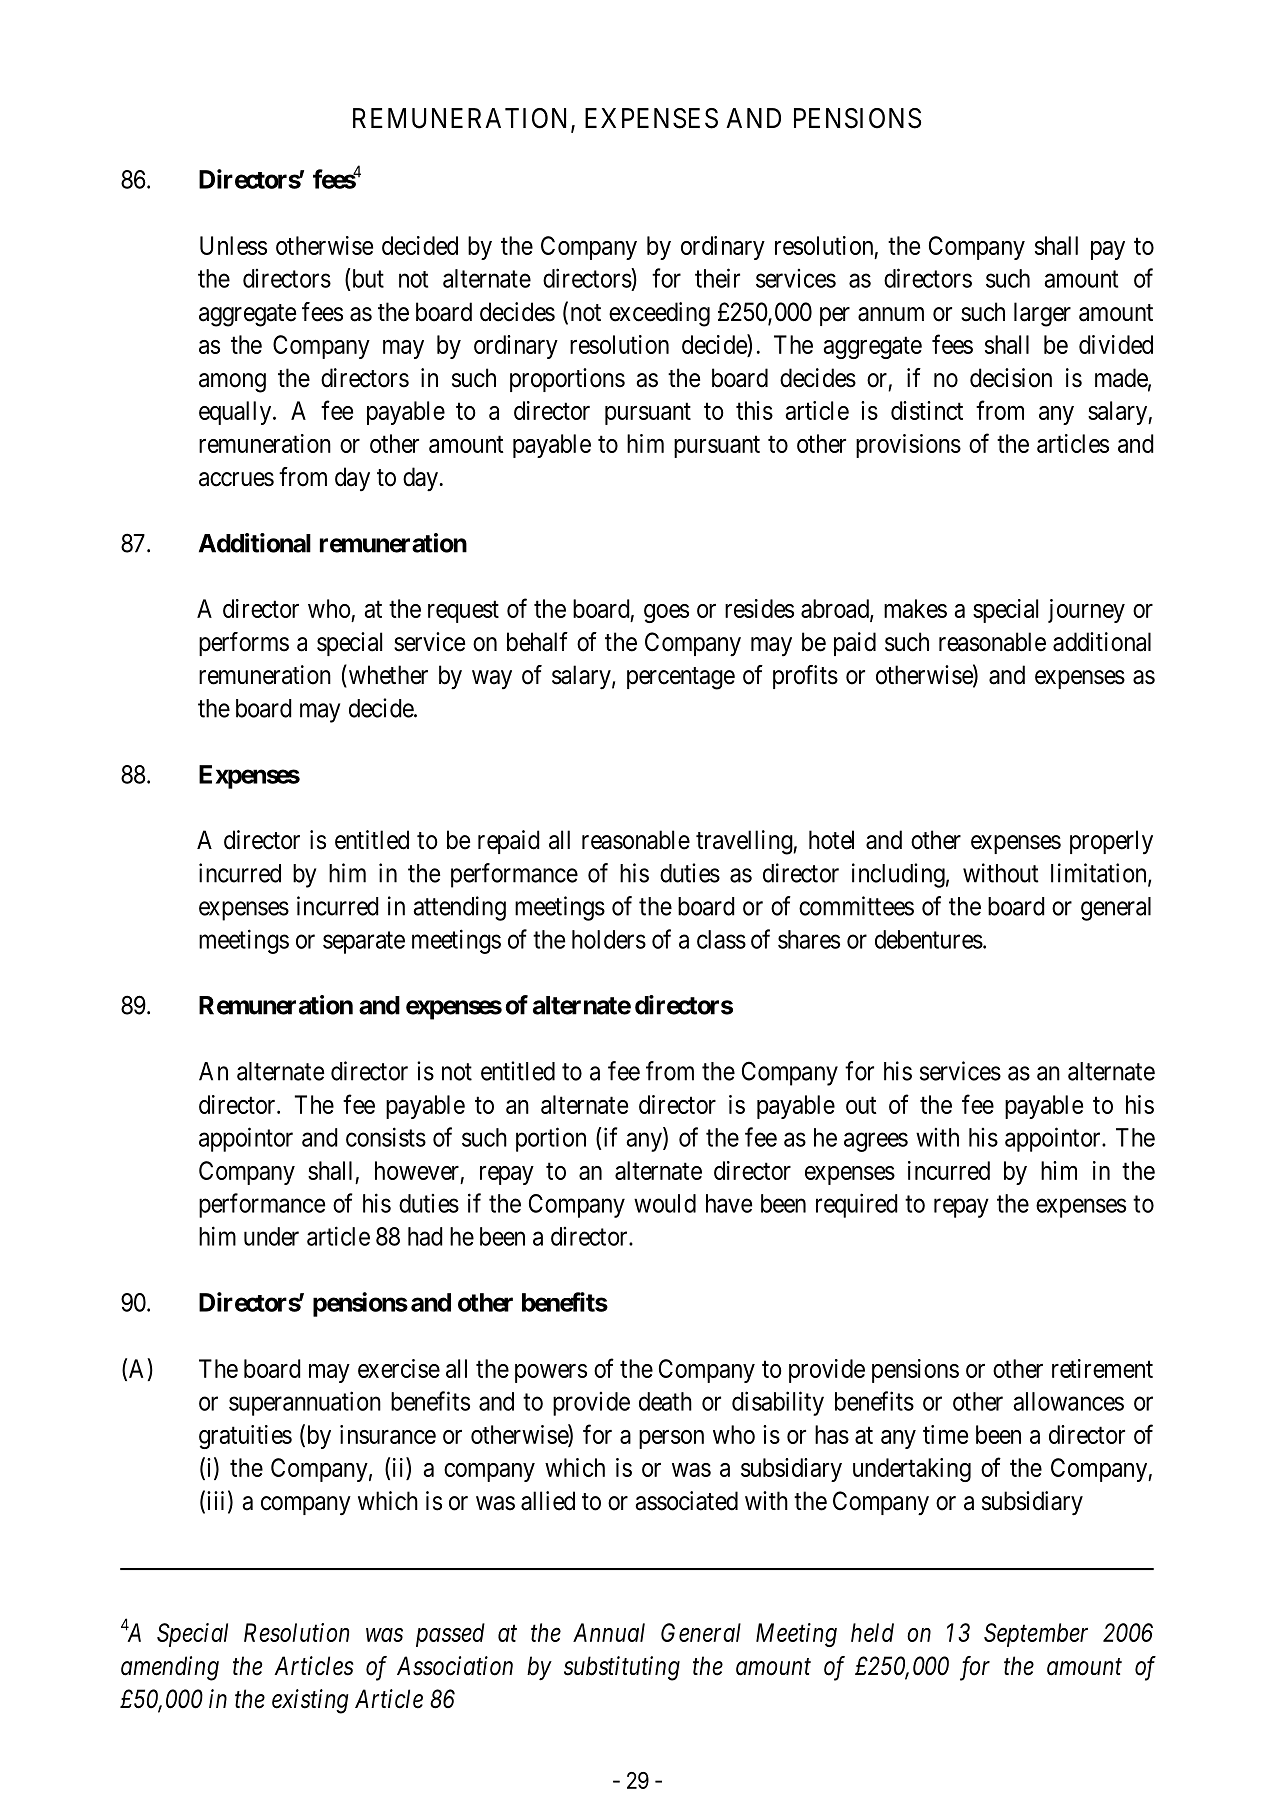 The height and width of the document is (1795, 1274). What do you see at coordinates (659, 314) in the document?
I see `exceeding` at bounding box center [659, 314].
